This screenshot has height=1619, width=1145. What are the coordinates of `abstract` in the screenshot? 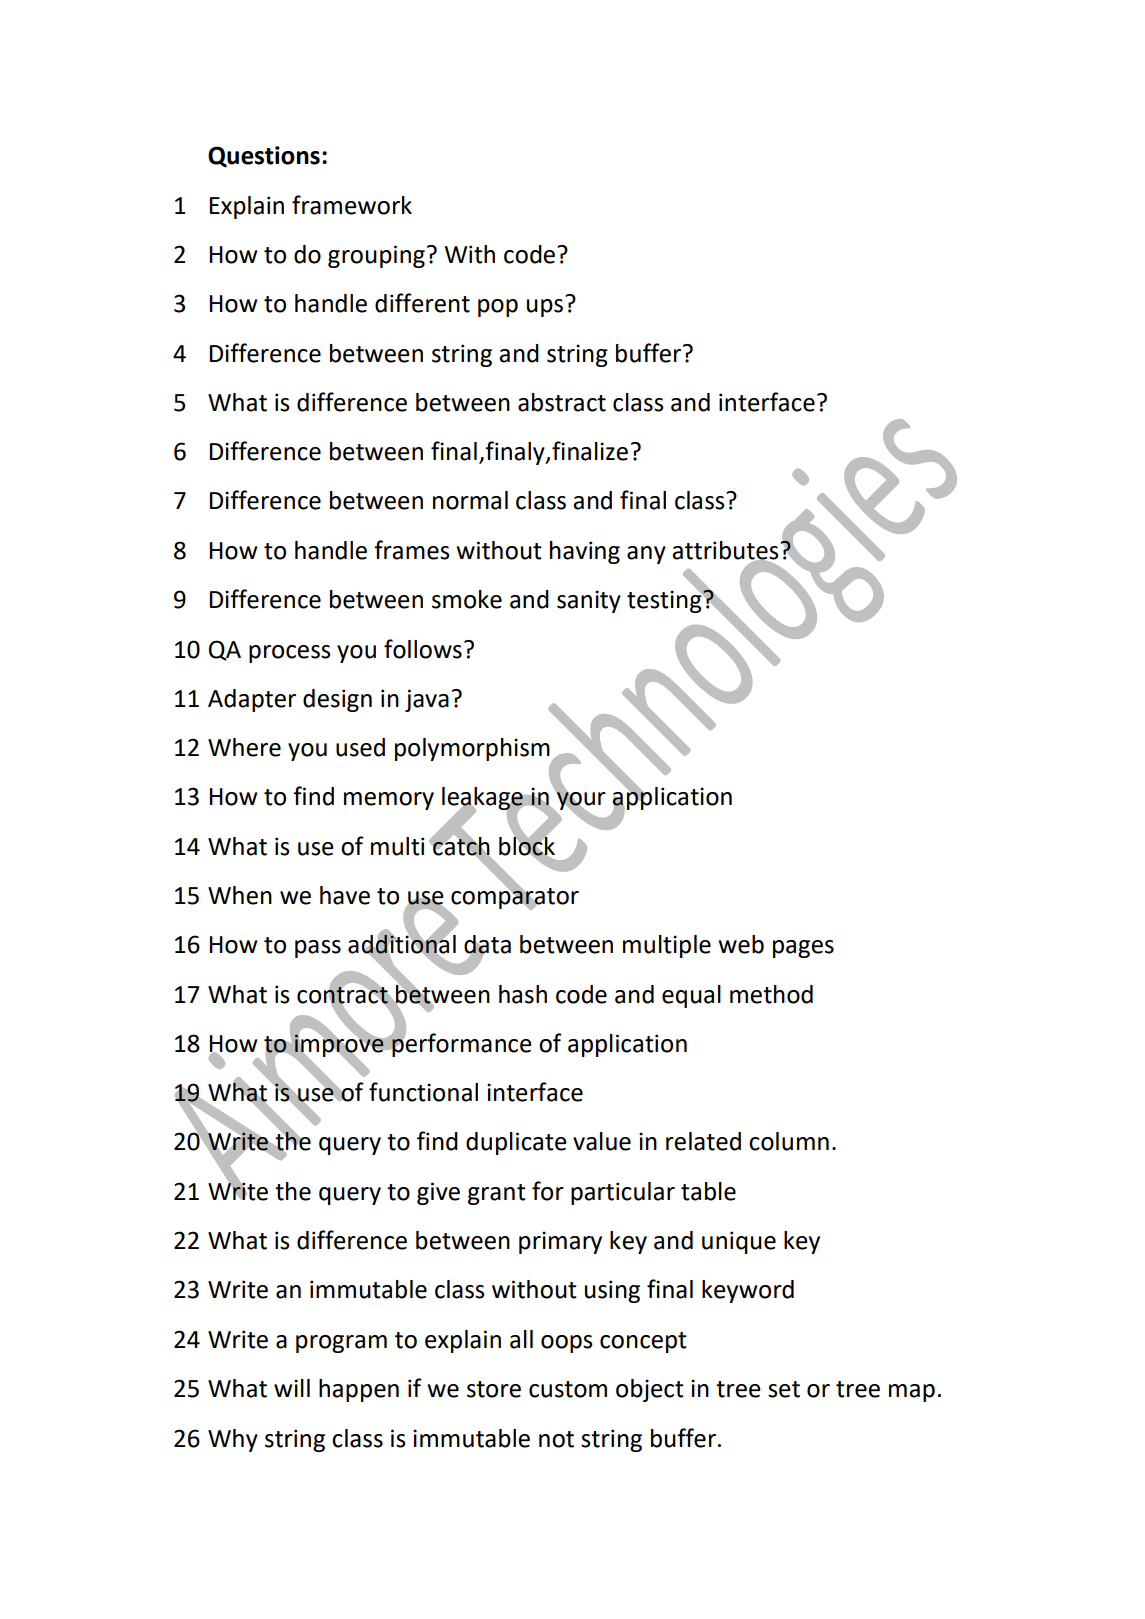 It's located at (562, 402).
